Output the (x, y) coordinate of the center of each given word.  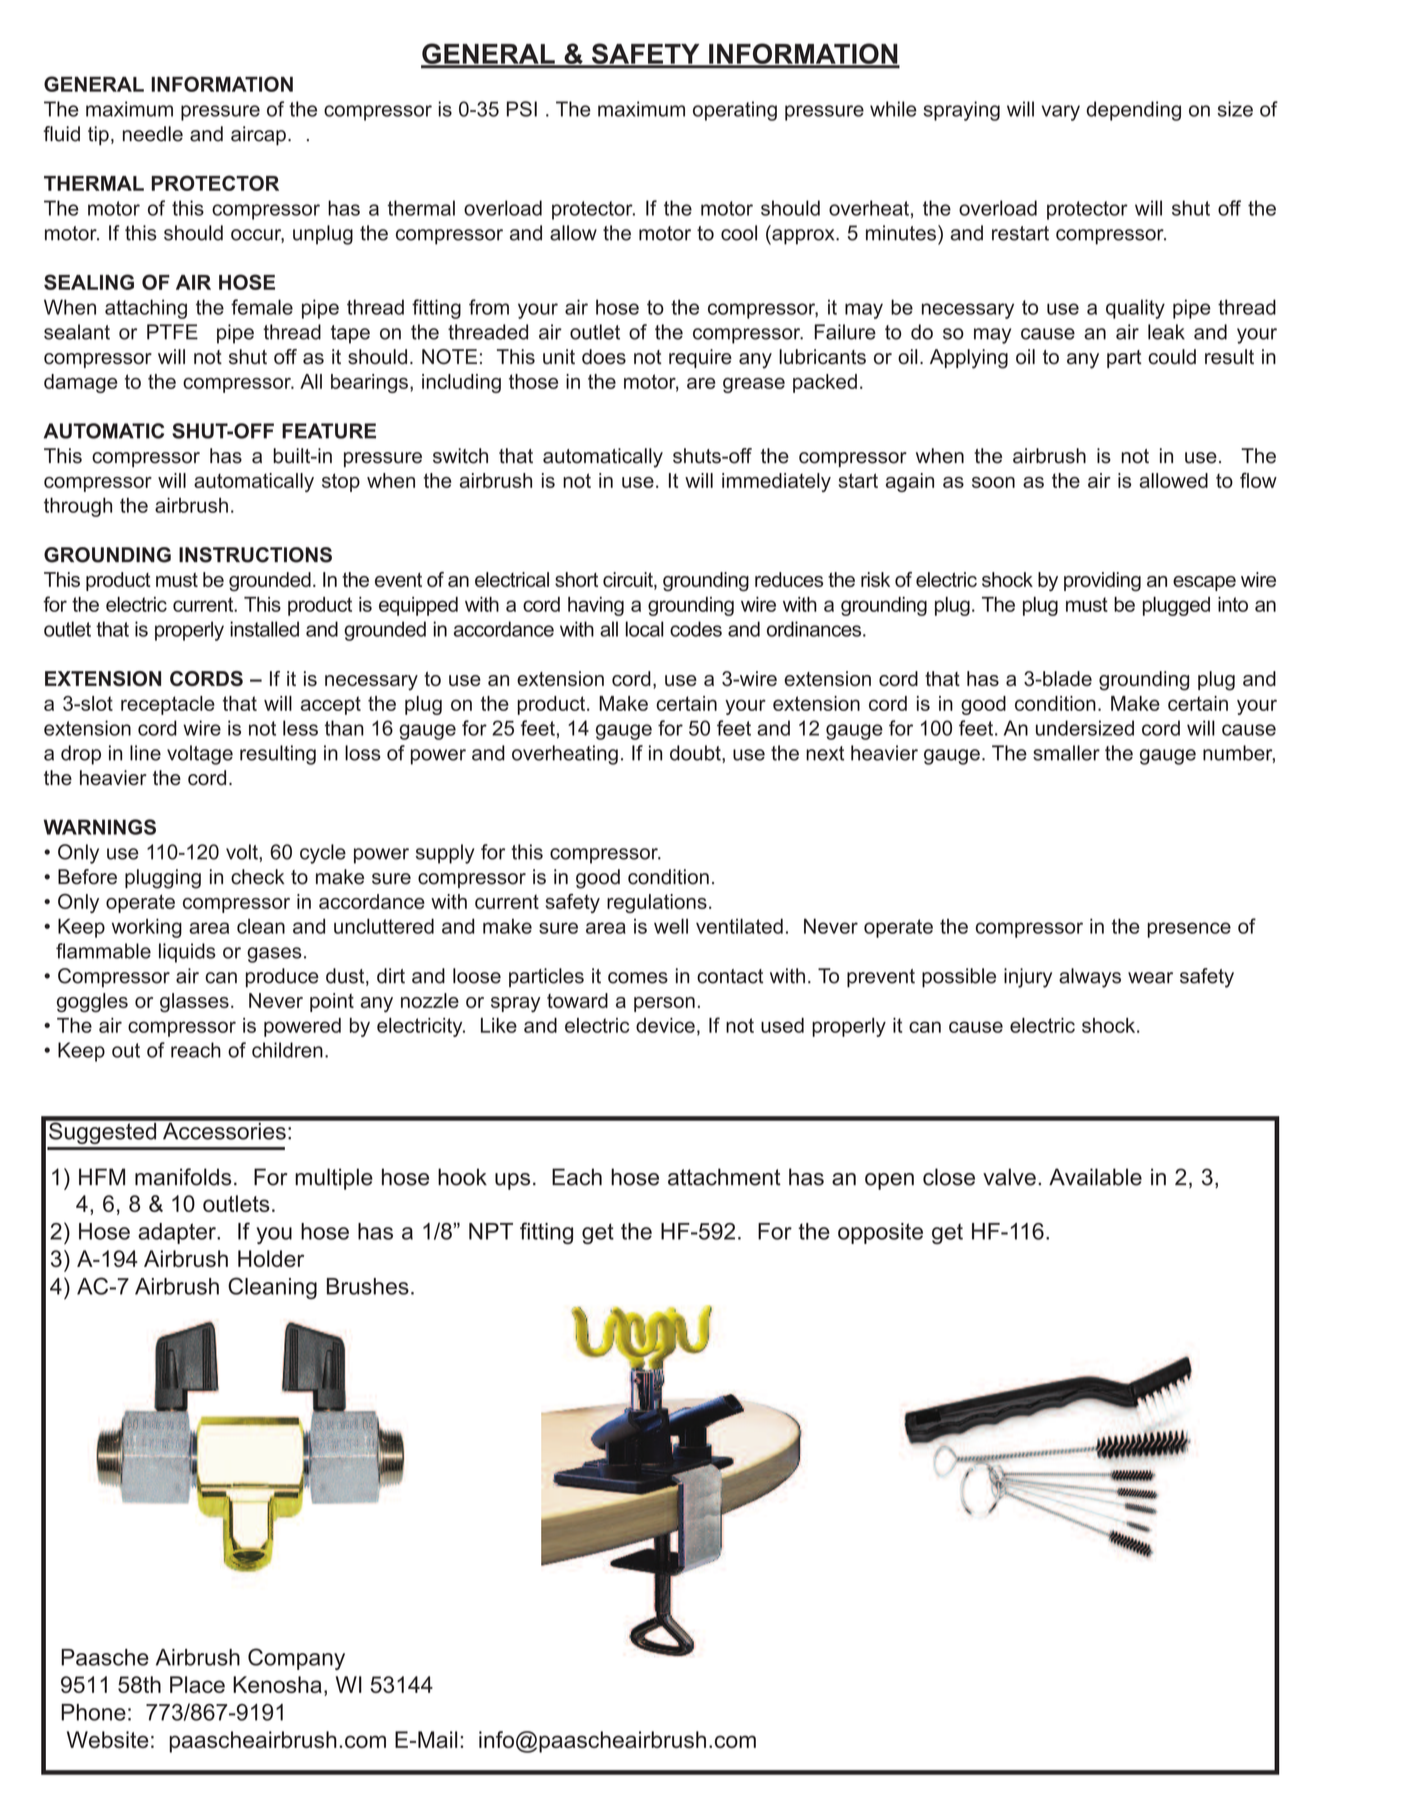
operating (735, 111)
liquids (187, 953)
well (671, 926)
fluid (61, 134)
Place (197, 1684)
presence (1189, 930)
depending (1134, 111)
